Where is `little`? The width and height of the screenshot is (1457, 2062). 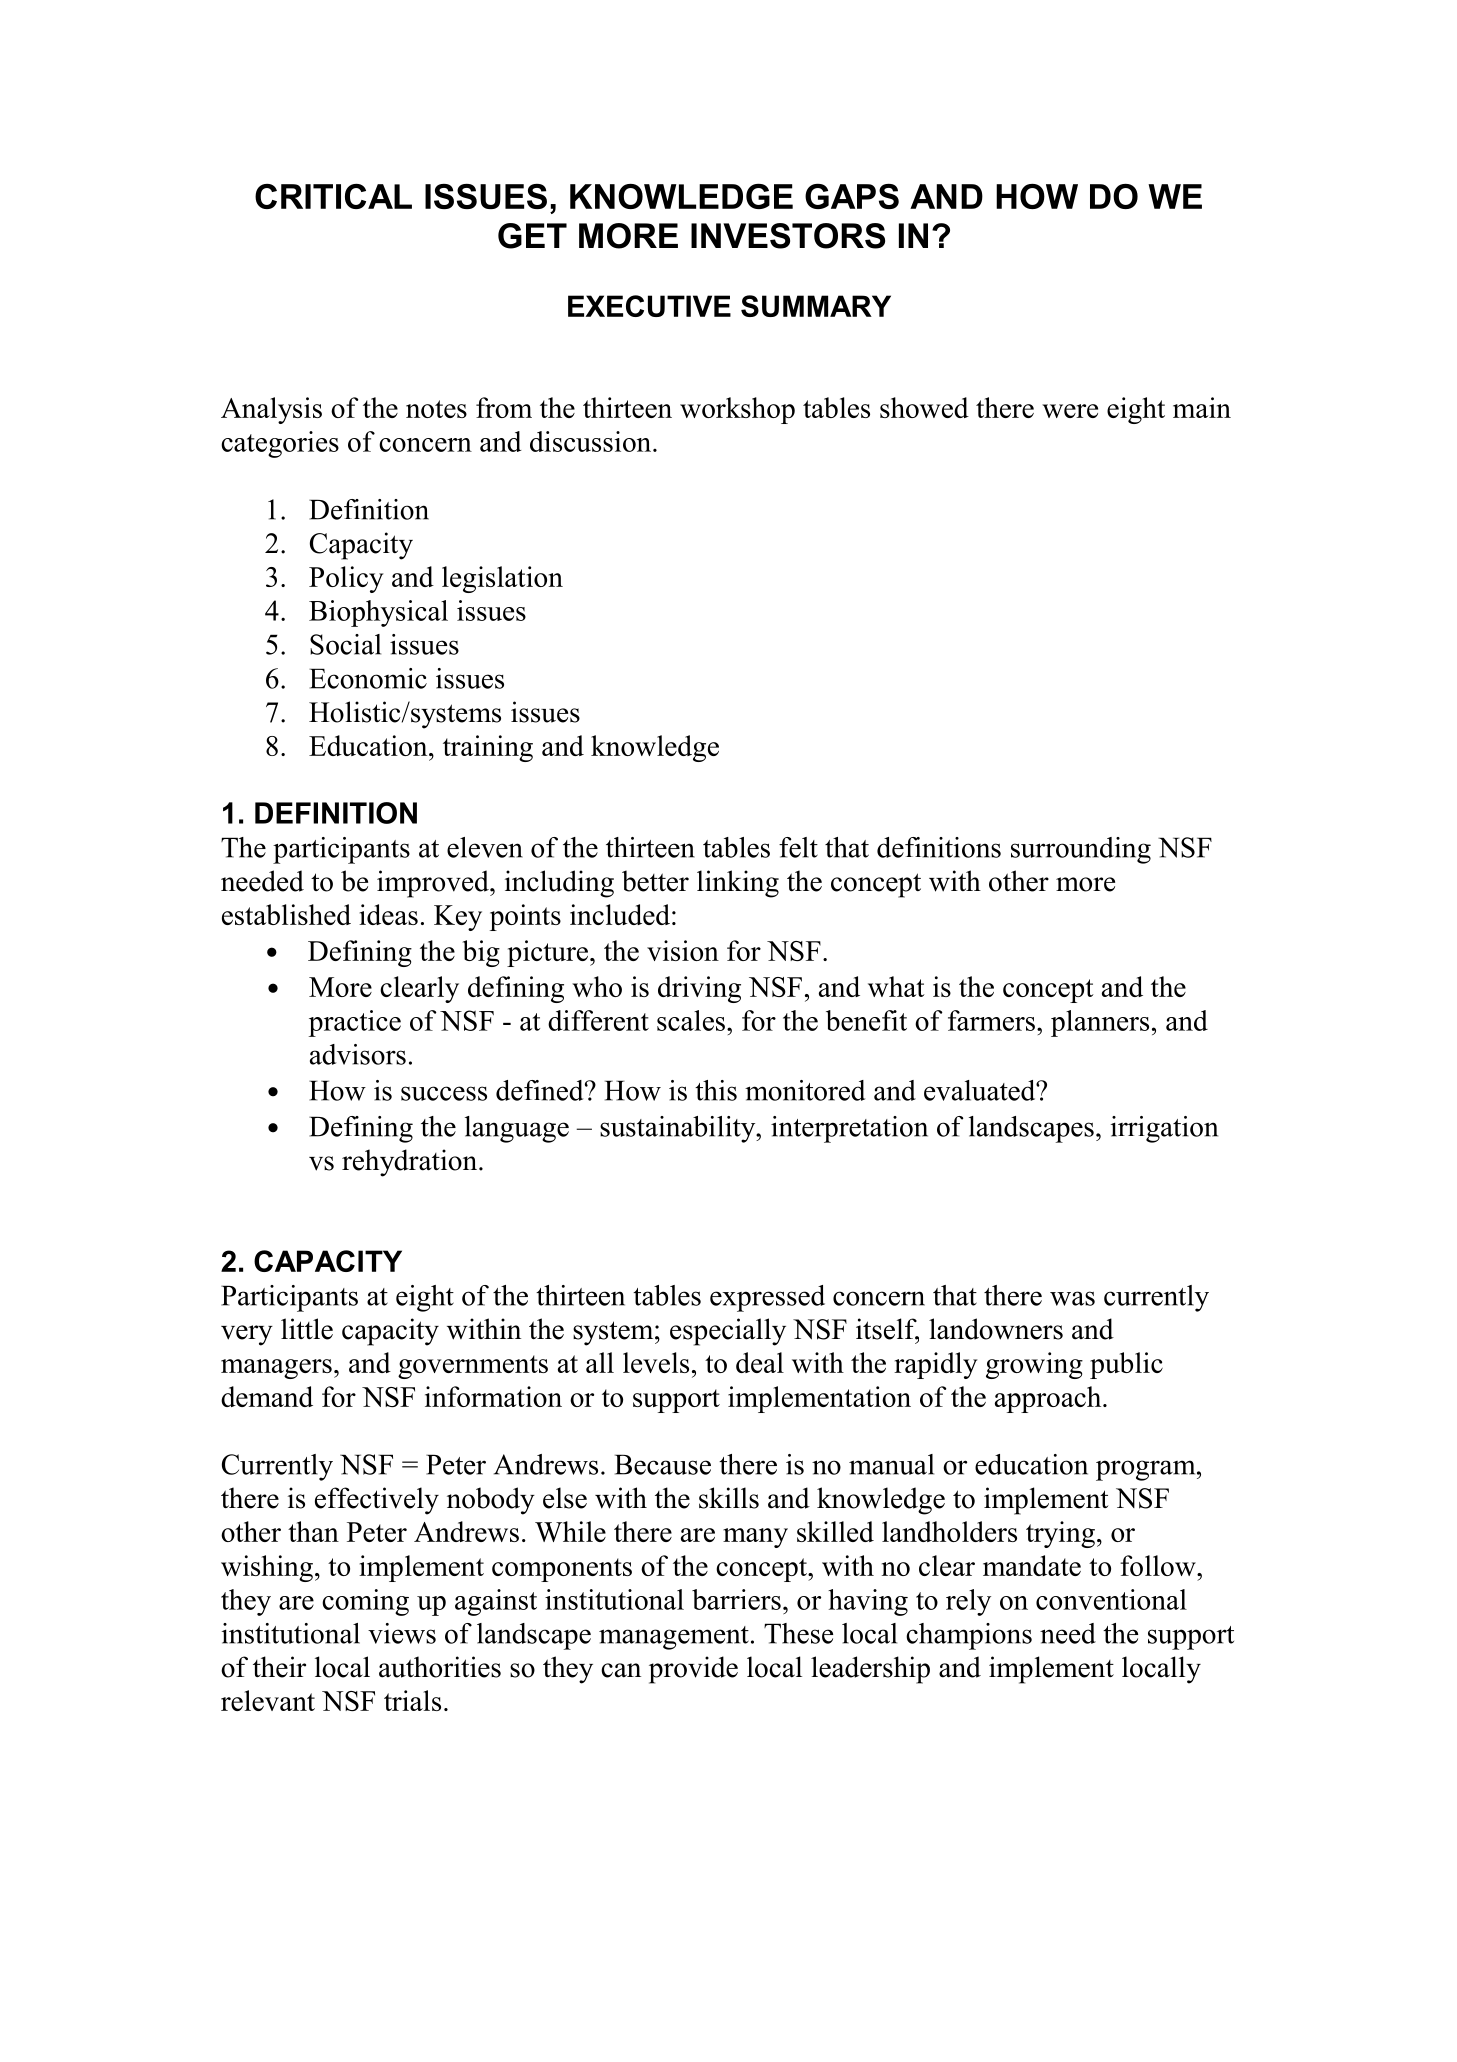
little is located at coordinates (307, 1329).
